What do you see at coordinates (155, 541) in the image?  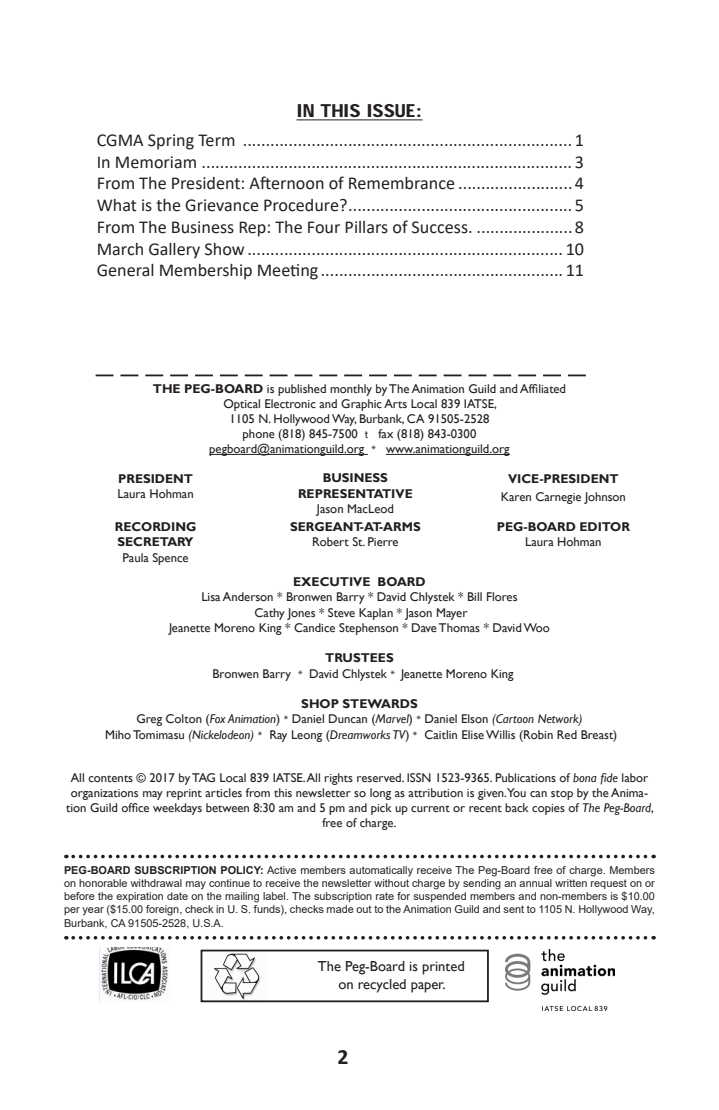 I see `SECRETARY` at bounding box center [155, 541].
